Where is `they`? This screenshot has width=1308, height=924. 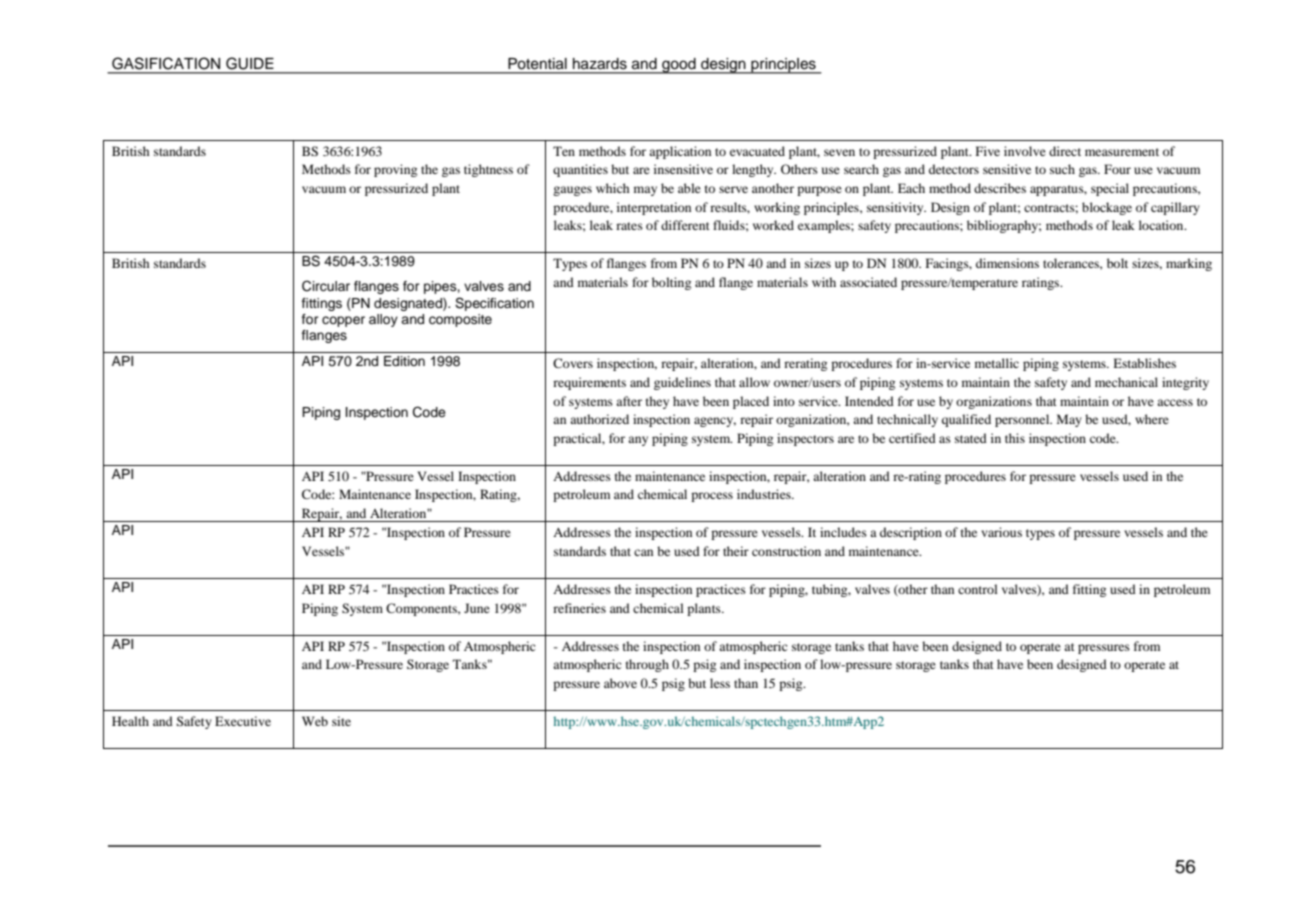 they is located at coordinates (657, 402).
